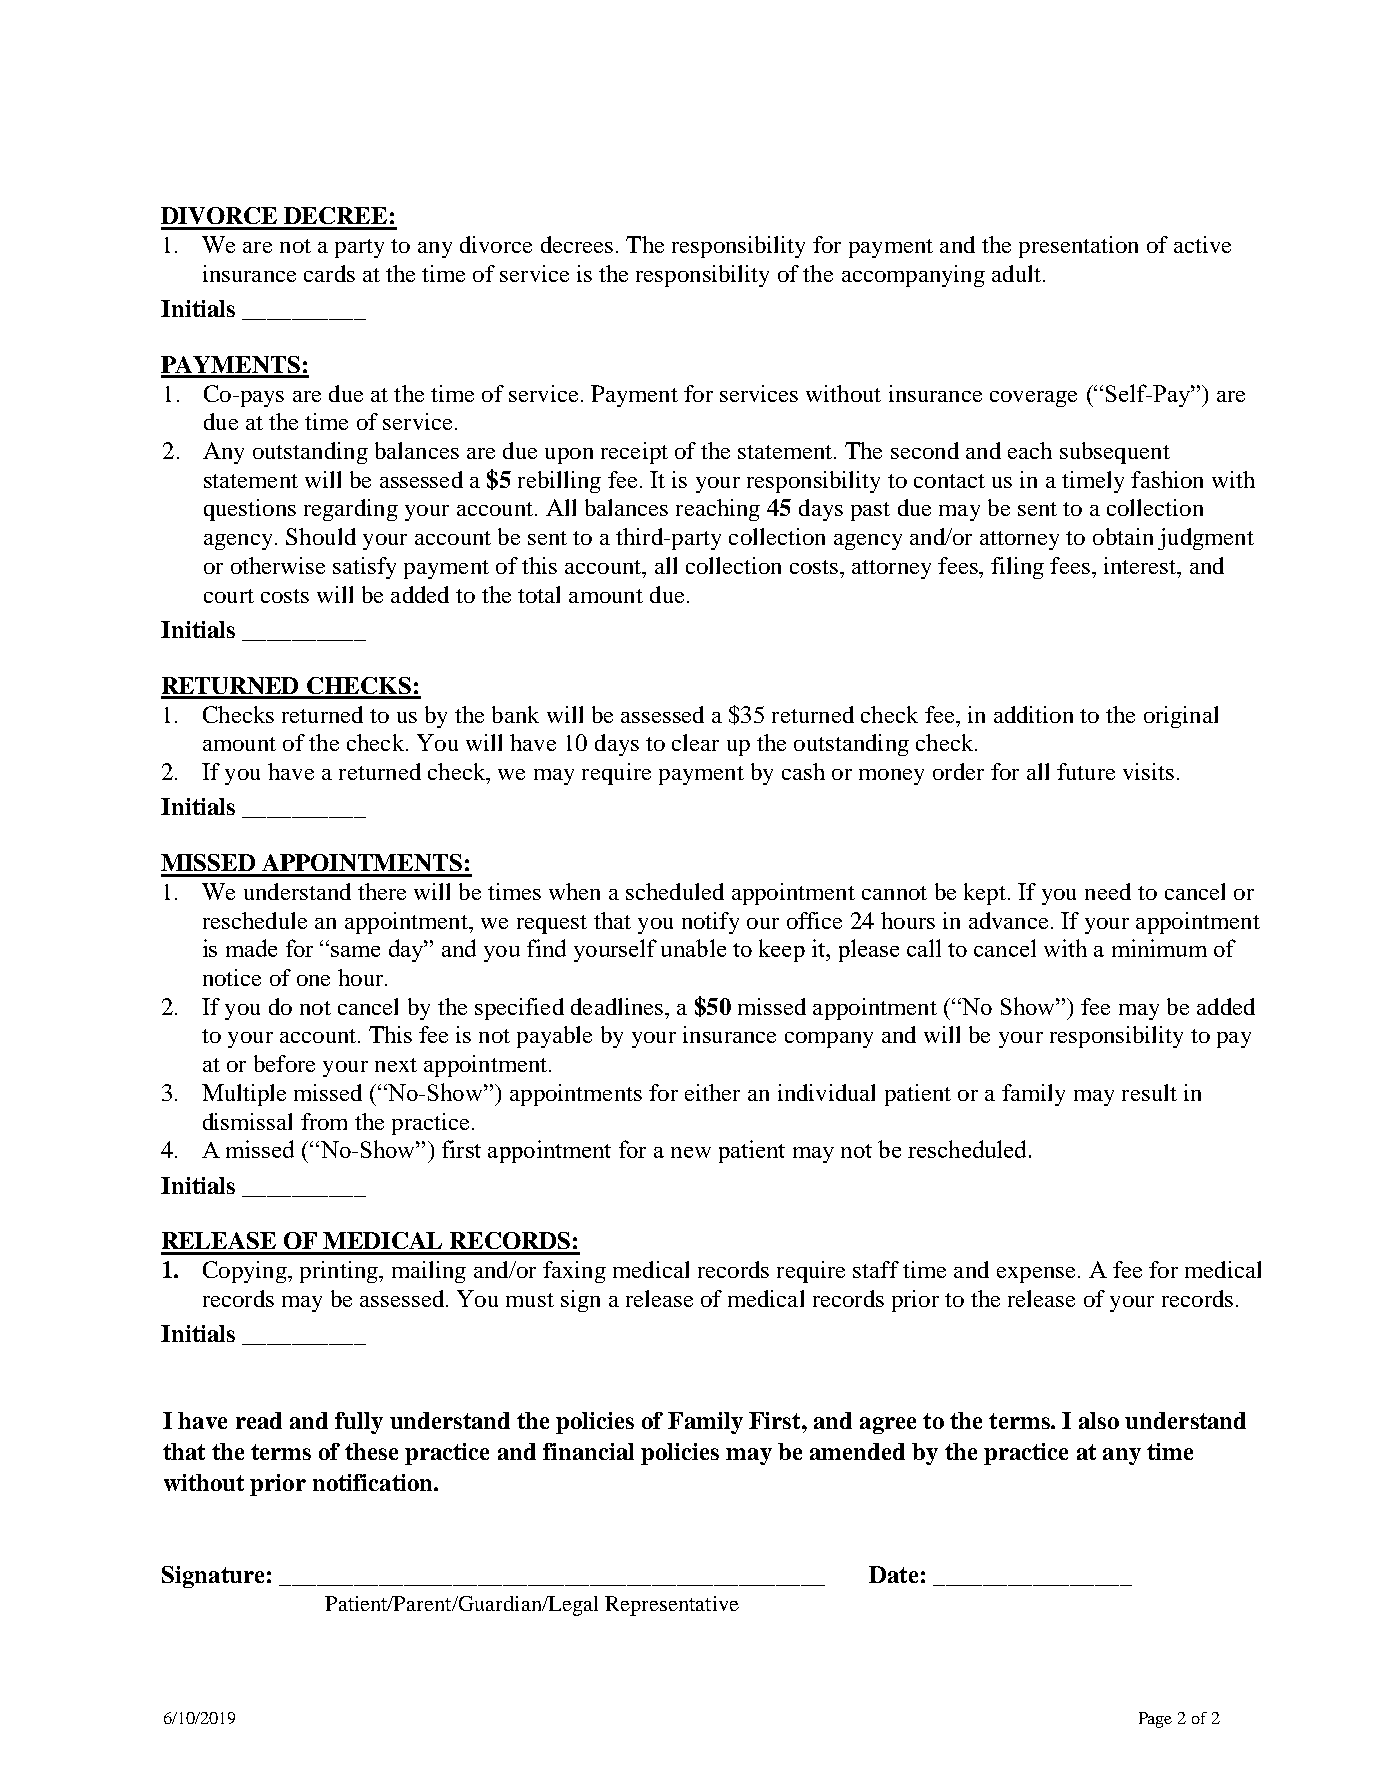 This page has width=1382, height=1789. I want to click on satisfy, so click(364, 568).
